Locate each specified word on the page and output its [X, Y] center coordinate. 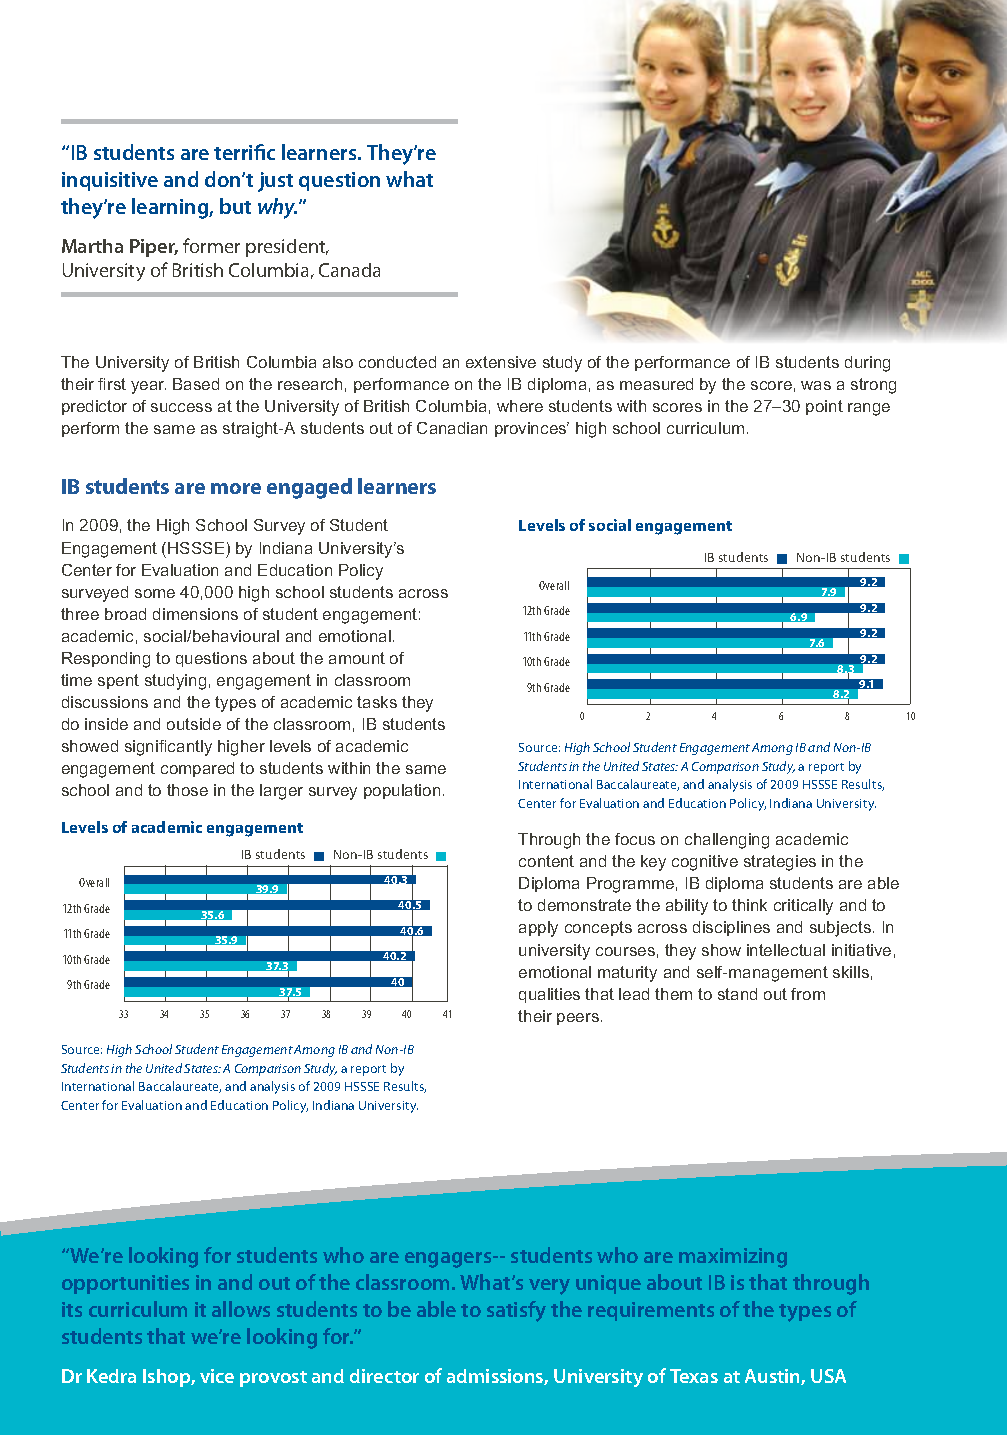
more [236, 488]
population [402, 791]
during [867, 364]
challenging [727, 841]
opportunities [125, 1284]
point [824, 407]
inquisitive [110, 181]
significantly [168, 748]
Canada [349, 270]
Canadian [452, 428]
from [808, 994]
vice [217, 1376]
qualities [549, 995]
